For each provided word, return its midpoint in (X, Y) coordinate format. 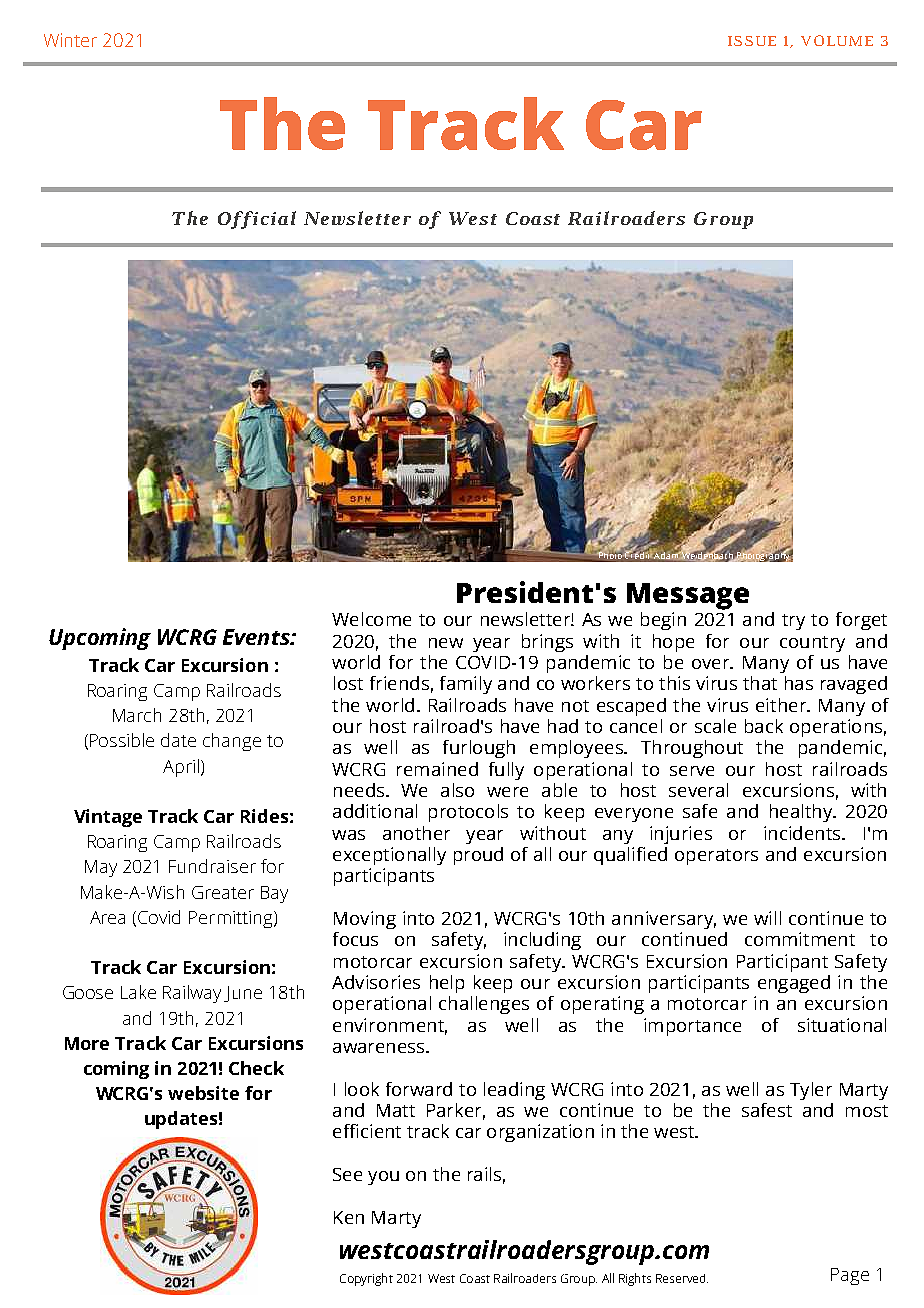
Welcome (371, 619)
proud (478, 856)
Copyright (366, 1279)
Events (257, 637)
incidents (803, 833)
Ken (349, 1217)
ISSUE (752, 41)
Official (257, 220)
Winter (70, 40)
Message (688, 596)
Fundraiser (212, 866)
